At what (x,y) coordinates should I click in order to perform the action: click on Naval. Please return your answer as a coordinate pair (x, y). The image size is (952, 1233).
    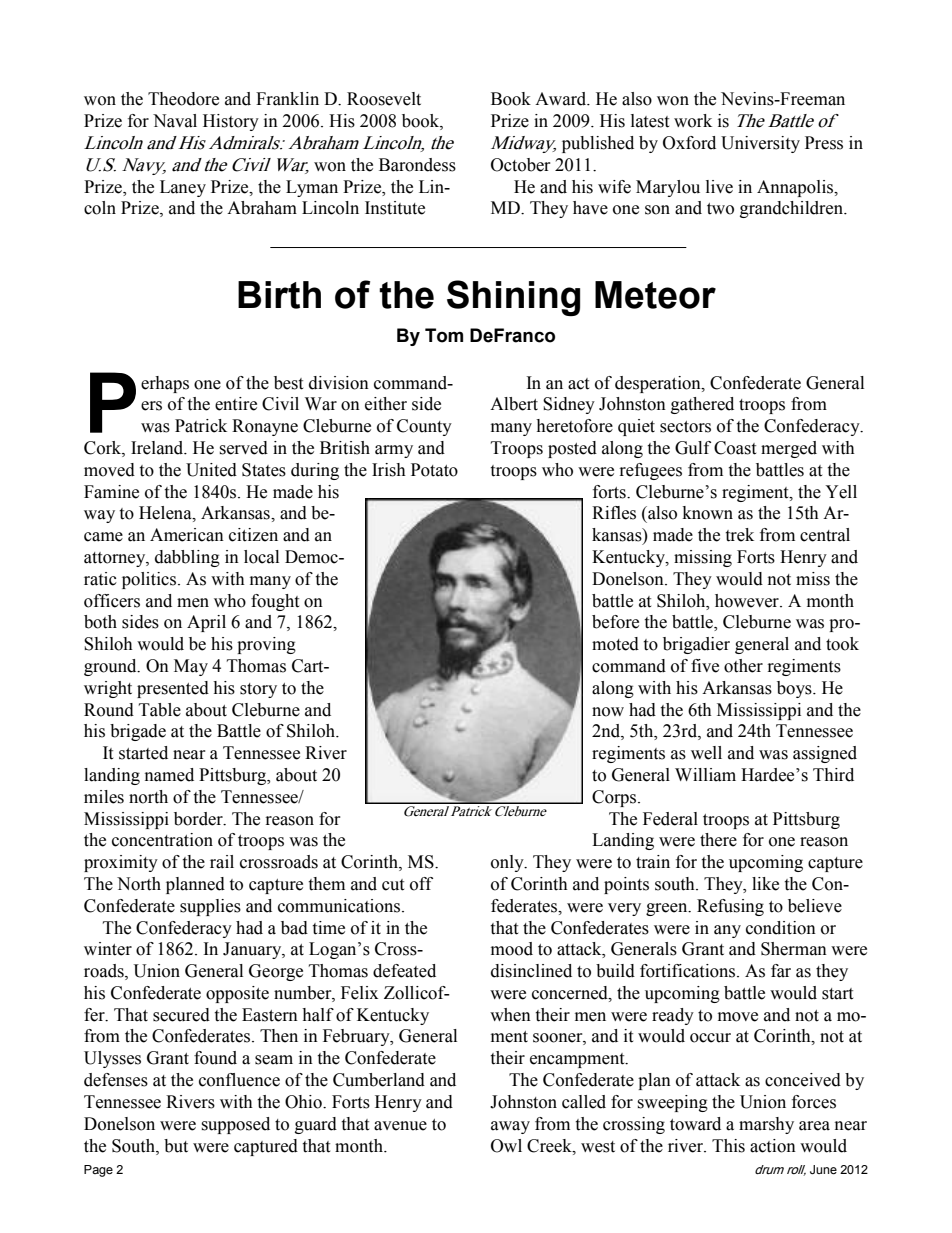
    Looking at the image, I should click on (175, 121).
